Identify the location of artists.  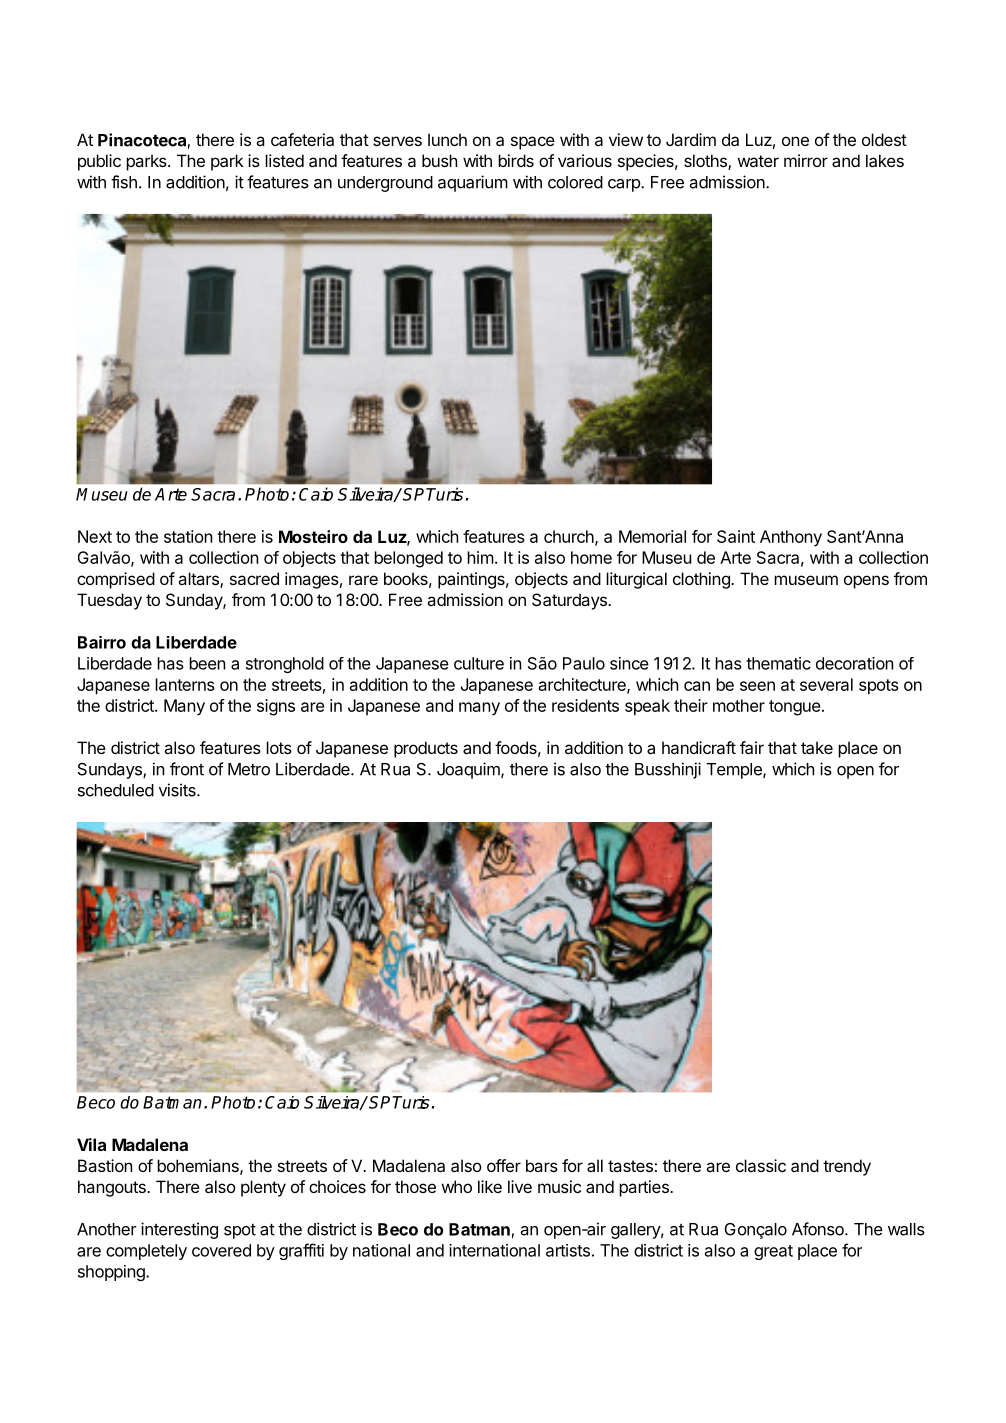
(568, 1250).
